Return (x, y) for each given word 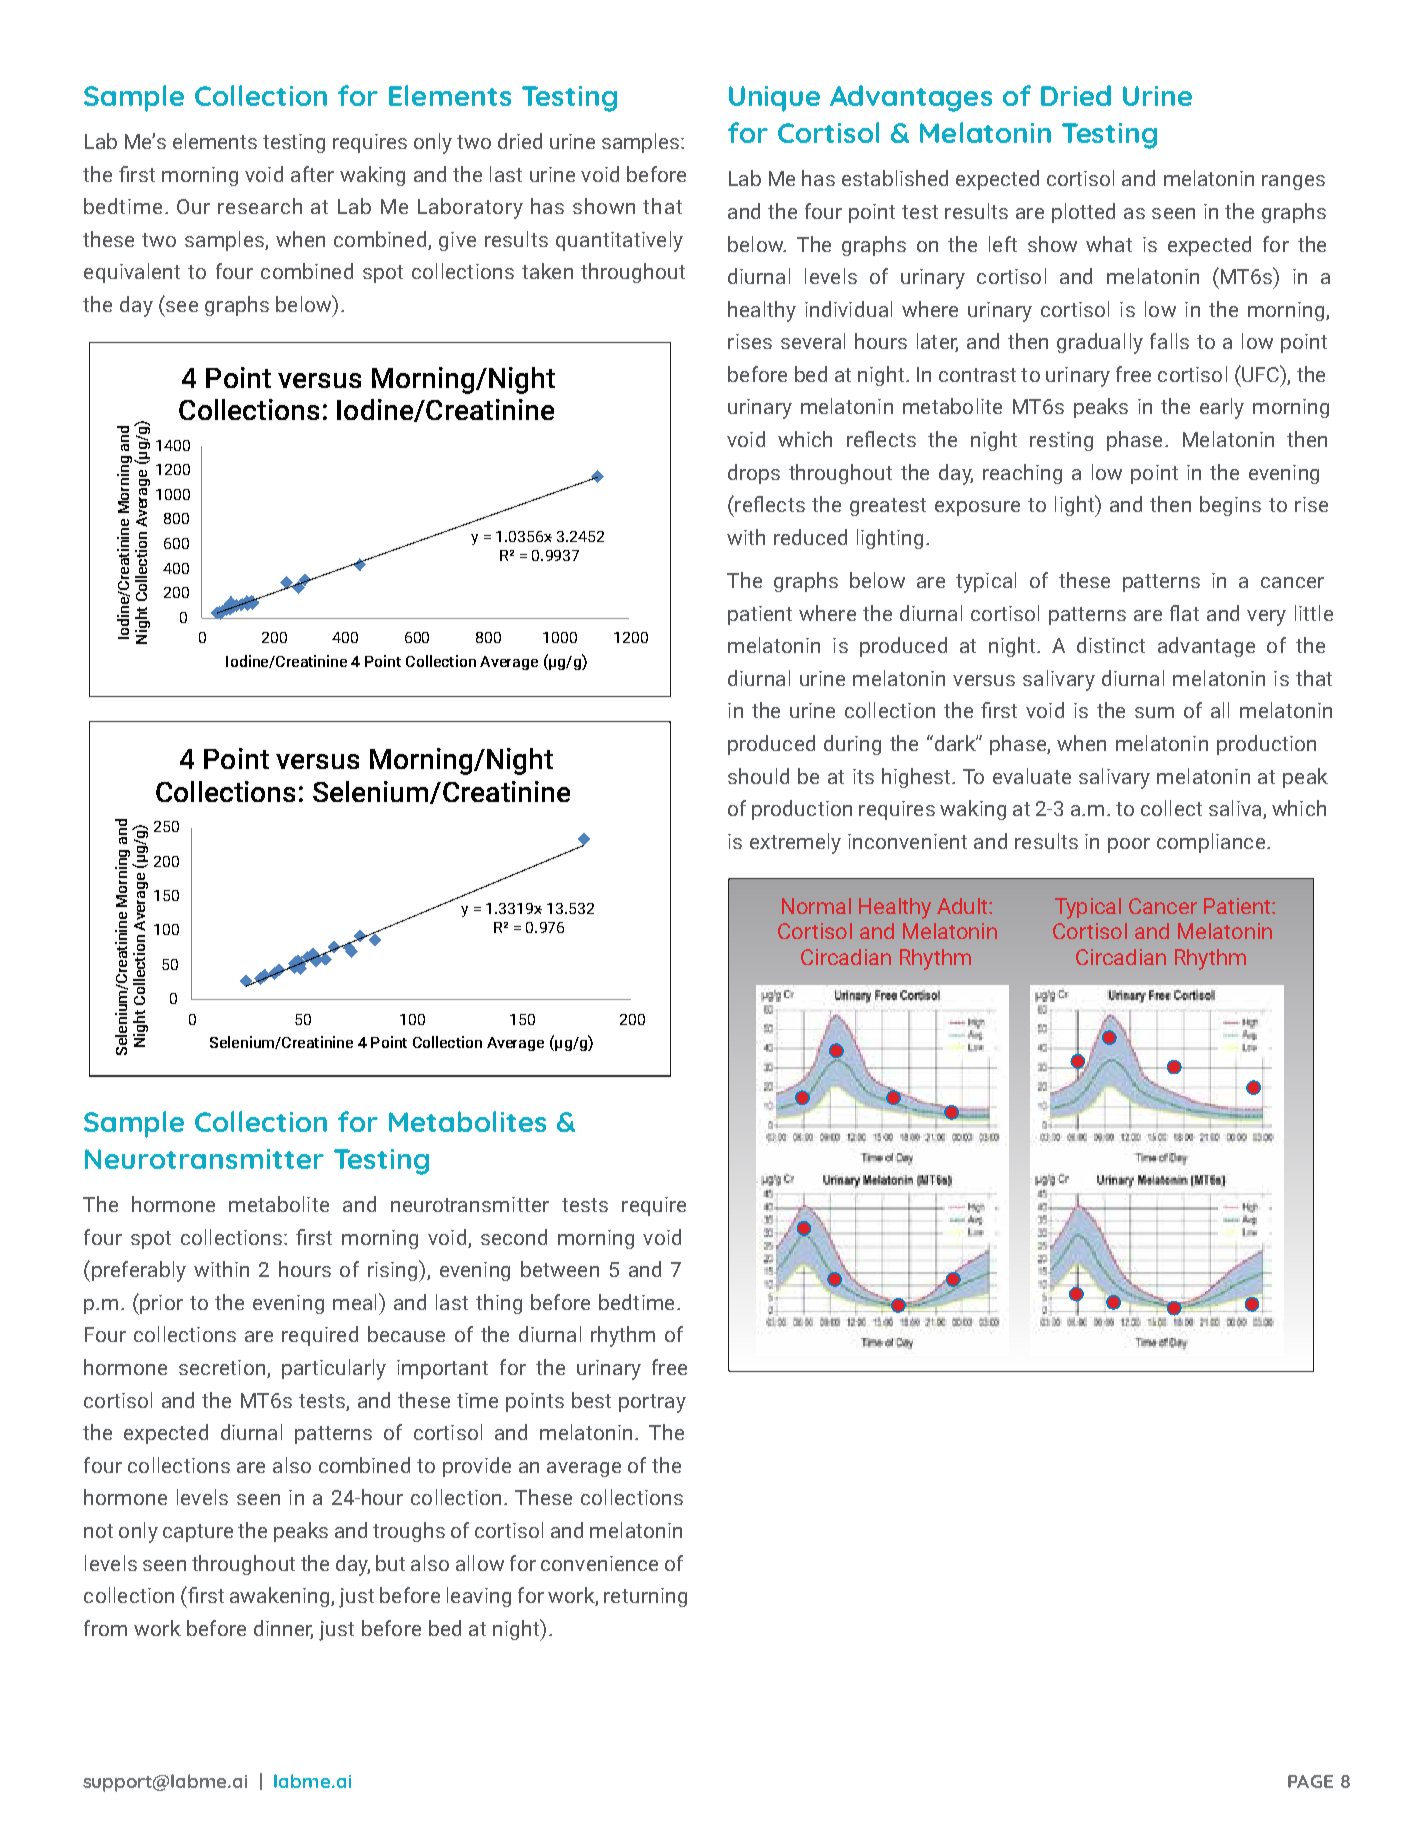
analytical (130, 1323)
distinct (1111, 645)
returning (645, 1597)
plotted (1083, 213)
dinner (283, 1629)
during (852, 745)
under (544, 1236)
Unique (774, 99)
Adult (963, 906)
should (758, 776)
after (312, 174)
